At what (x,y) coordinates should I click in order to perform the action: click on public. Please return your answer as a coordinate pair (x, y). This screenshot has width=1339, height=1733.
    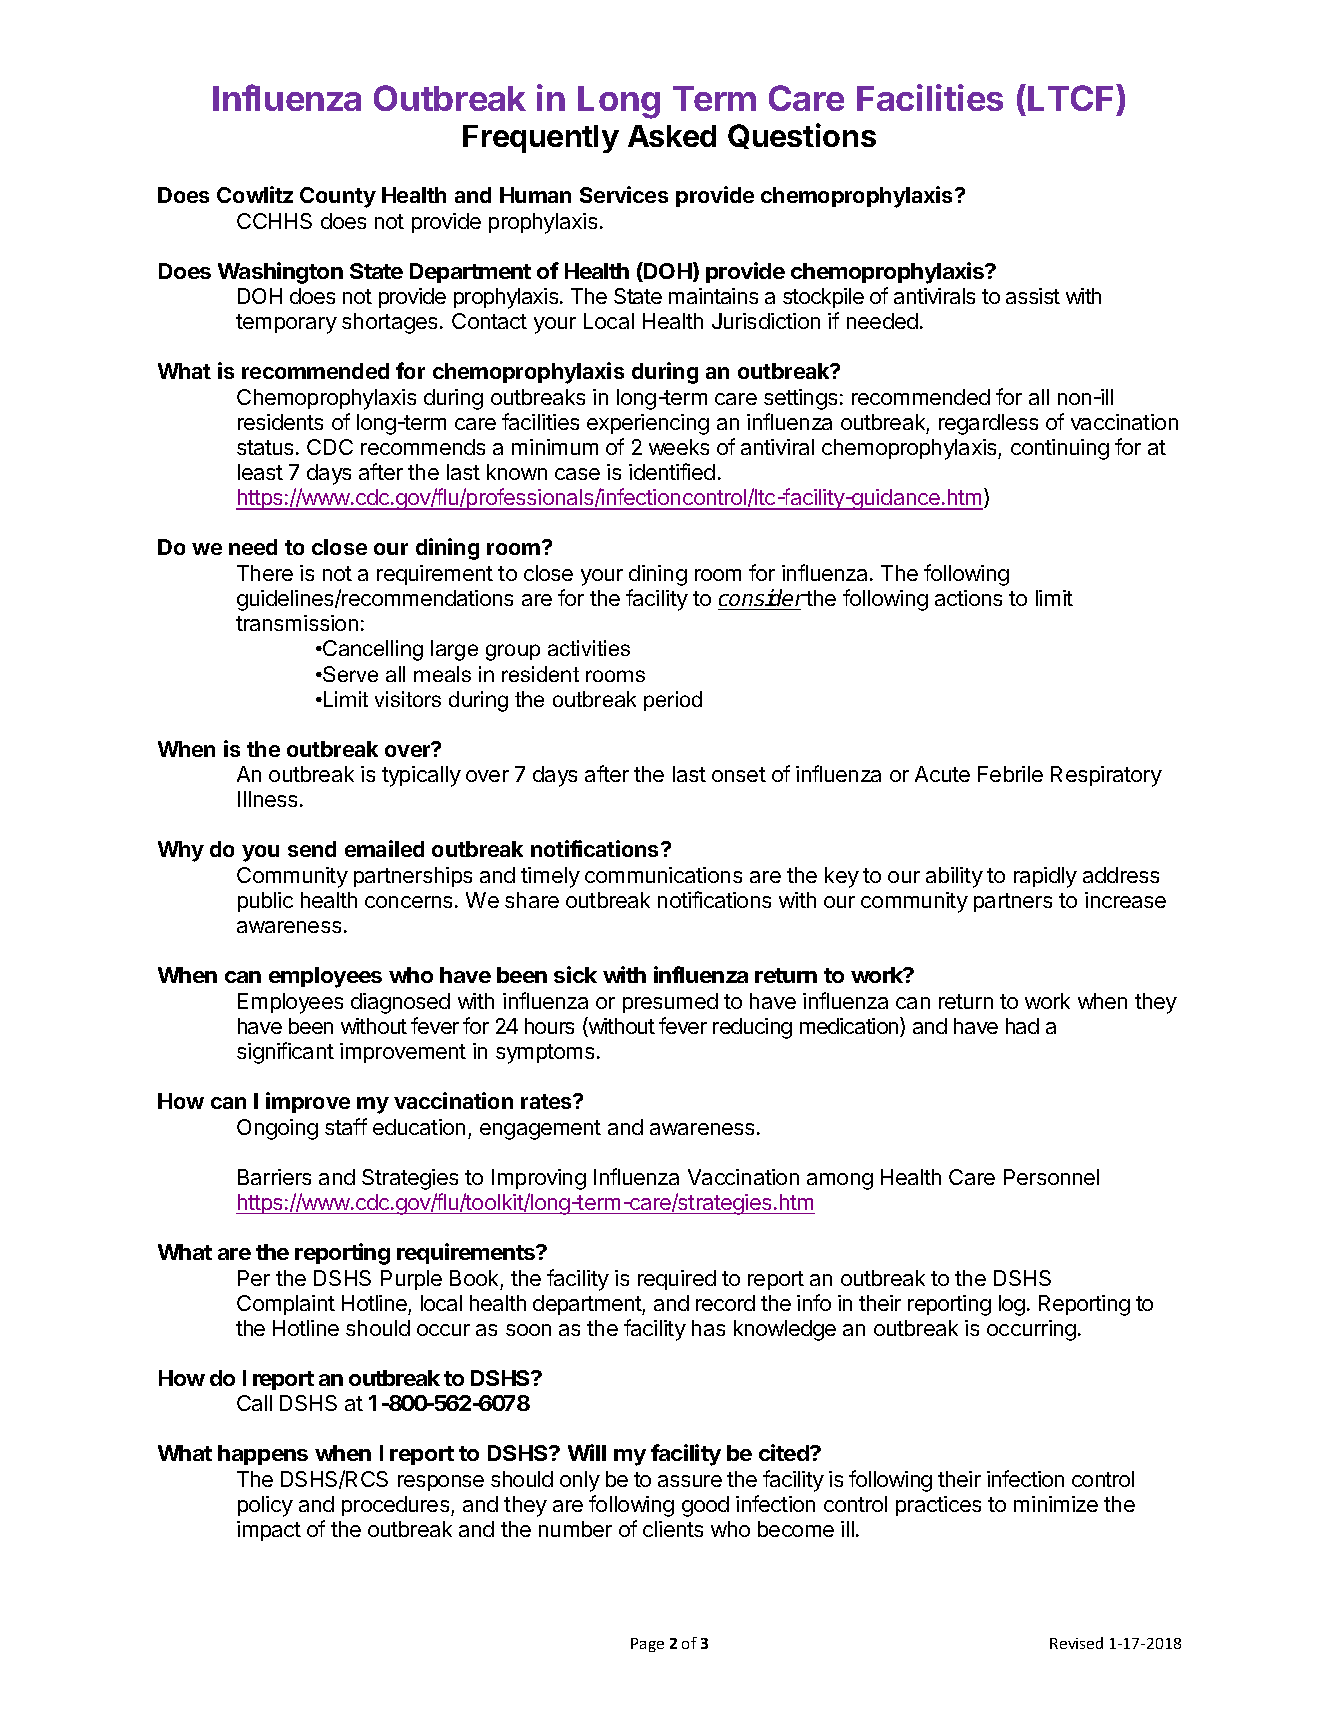
    Looking at the image, I should click on (265, 902).
